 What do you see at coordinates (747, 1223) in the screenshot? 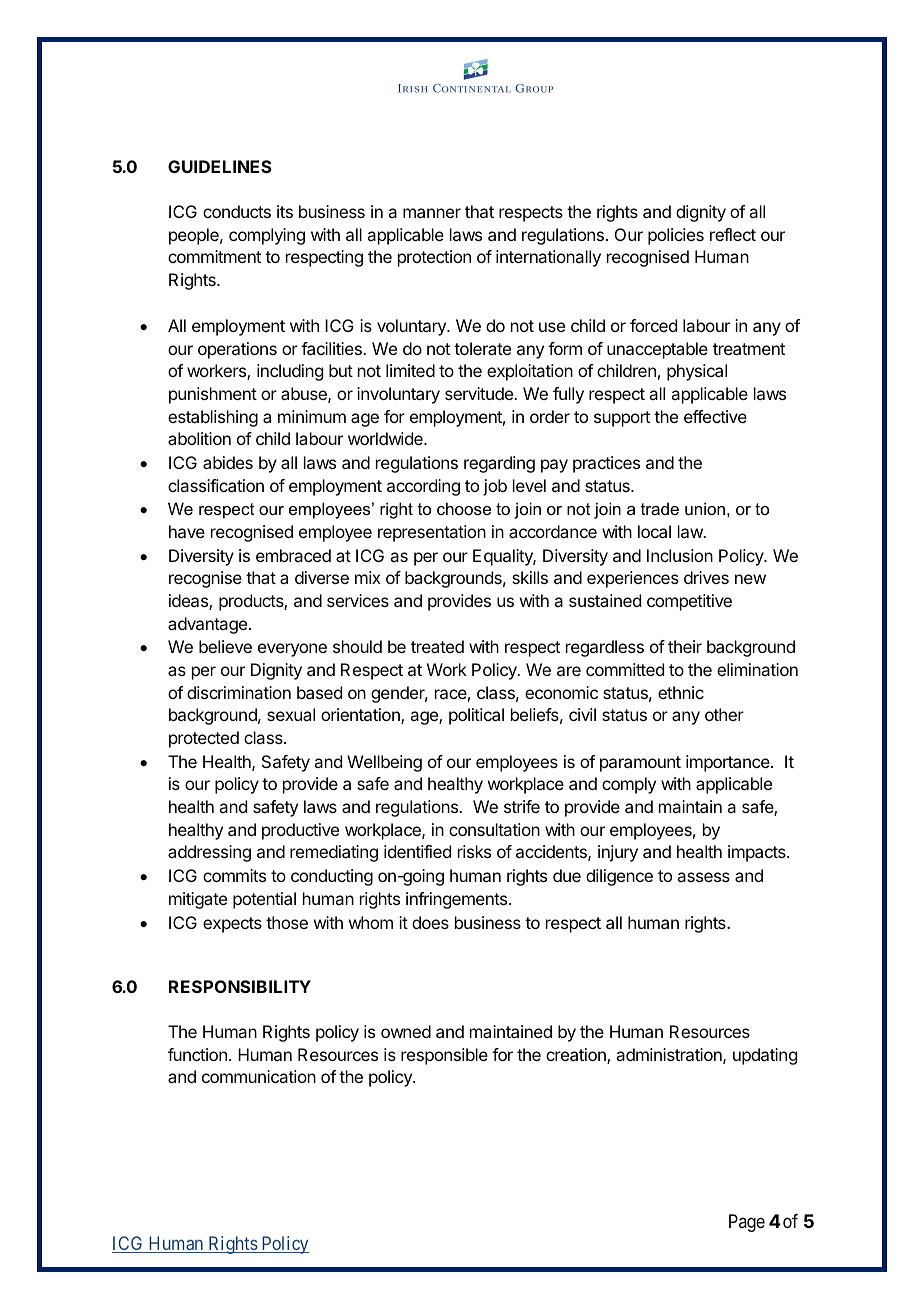
I see `Page` at bounding box center [747, 1223].
